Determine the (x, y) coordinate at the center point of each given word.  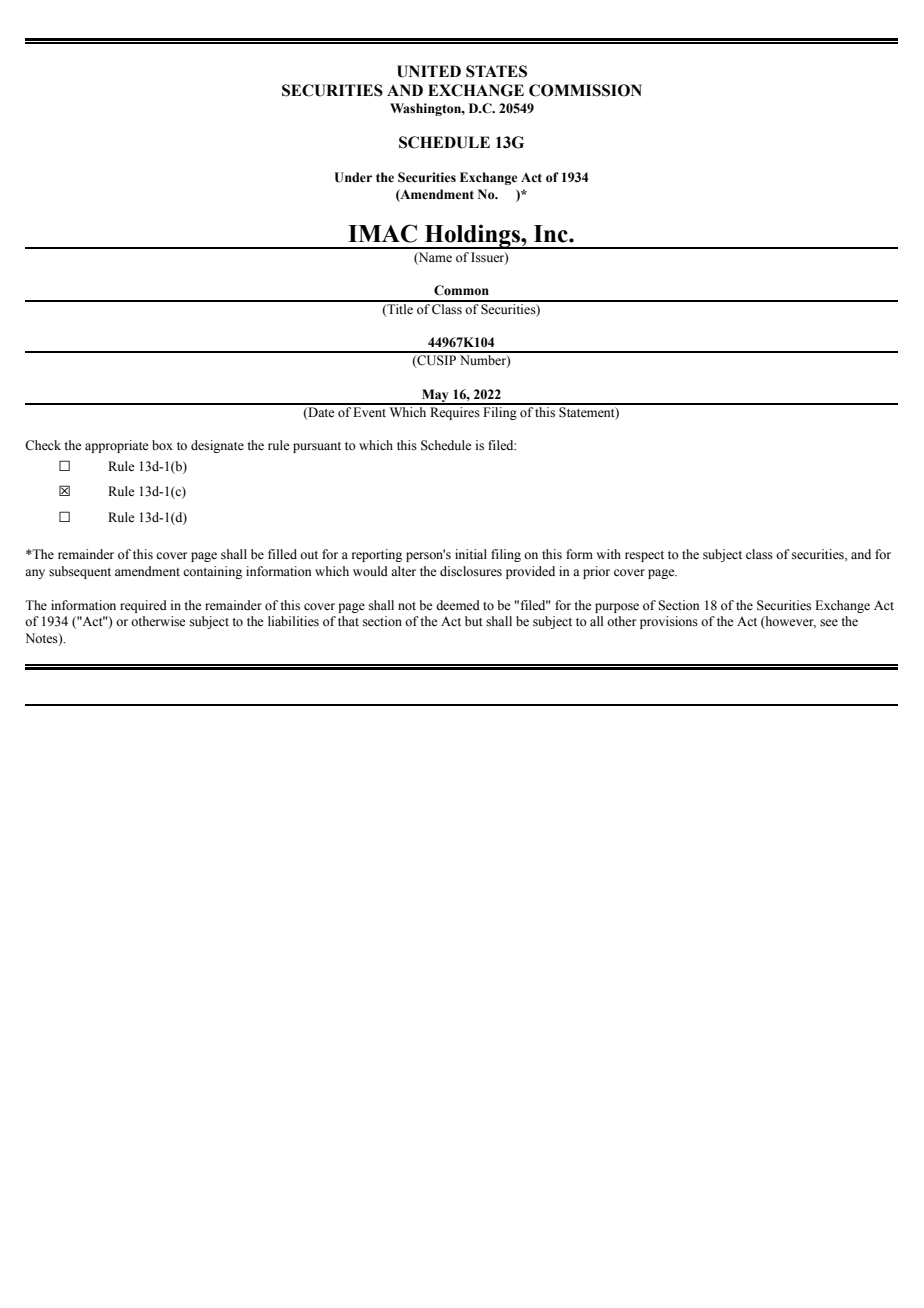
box (162, 445)
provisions (669, 622)
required (143, 606)
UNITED (429, 71)
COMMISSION (585, 90)
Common (461, 290)
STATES (496, 71)
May (435, 396)
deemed (458, 605)
